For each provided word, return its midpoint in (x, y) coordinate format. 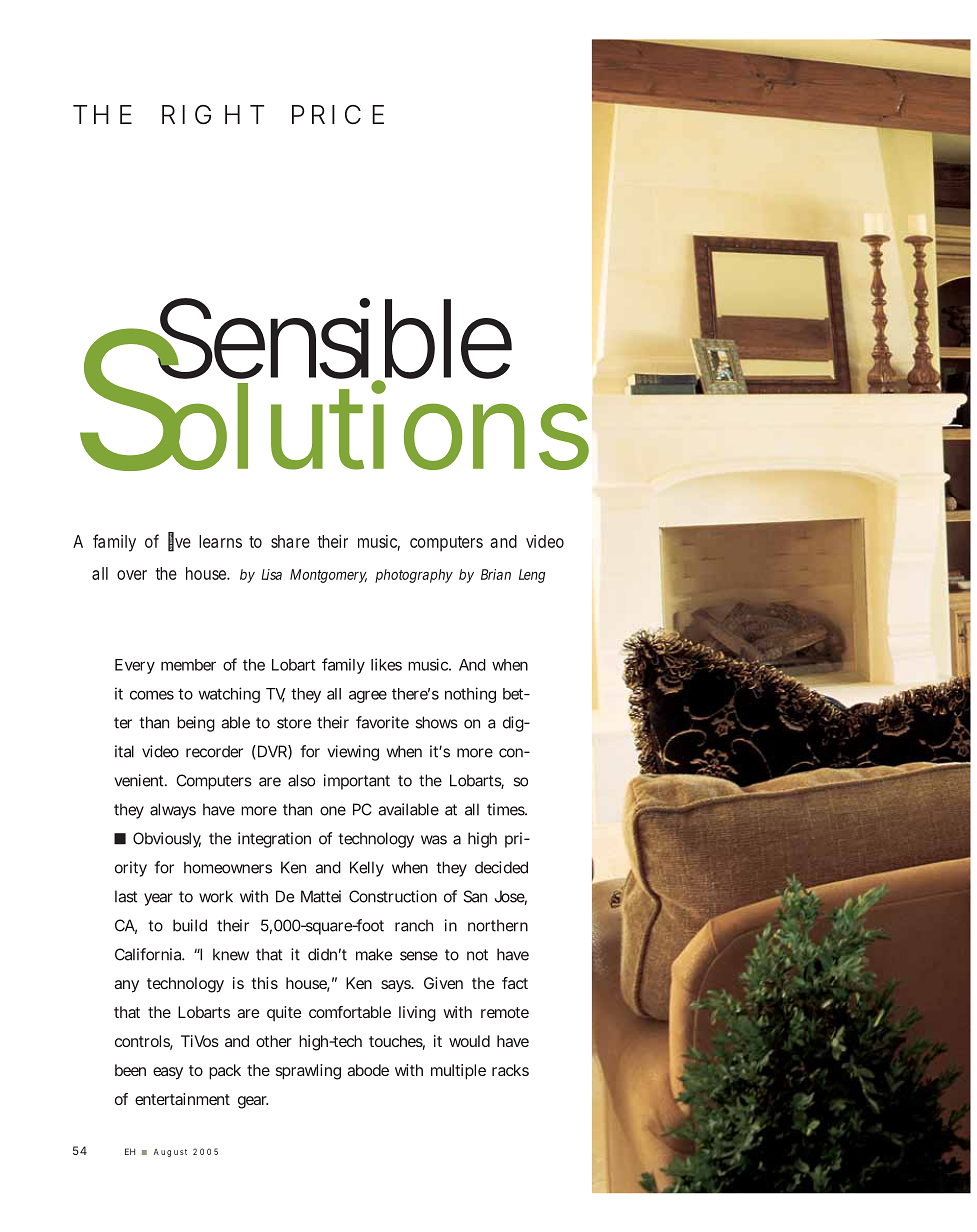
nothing (470, 695)
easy (168, 1073)
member (188, 665)
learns (220, 541)
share (290, 541)
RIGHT (213, 115)
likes (386, 664)
